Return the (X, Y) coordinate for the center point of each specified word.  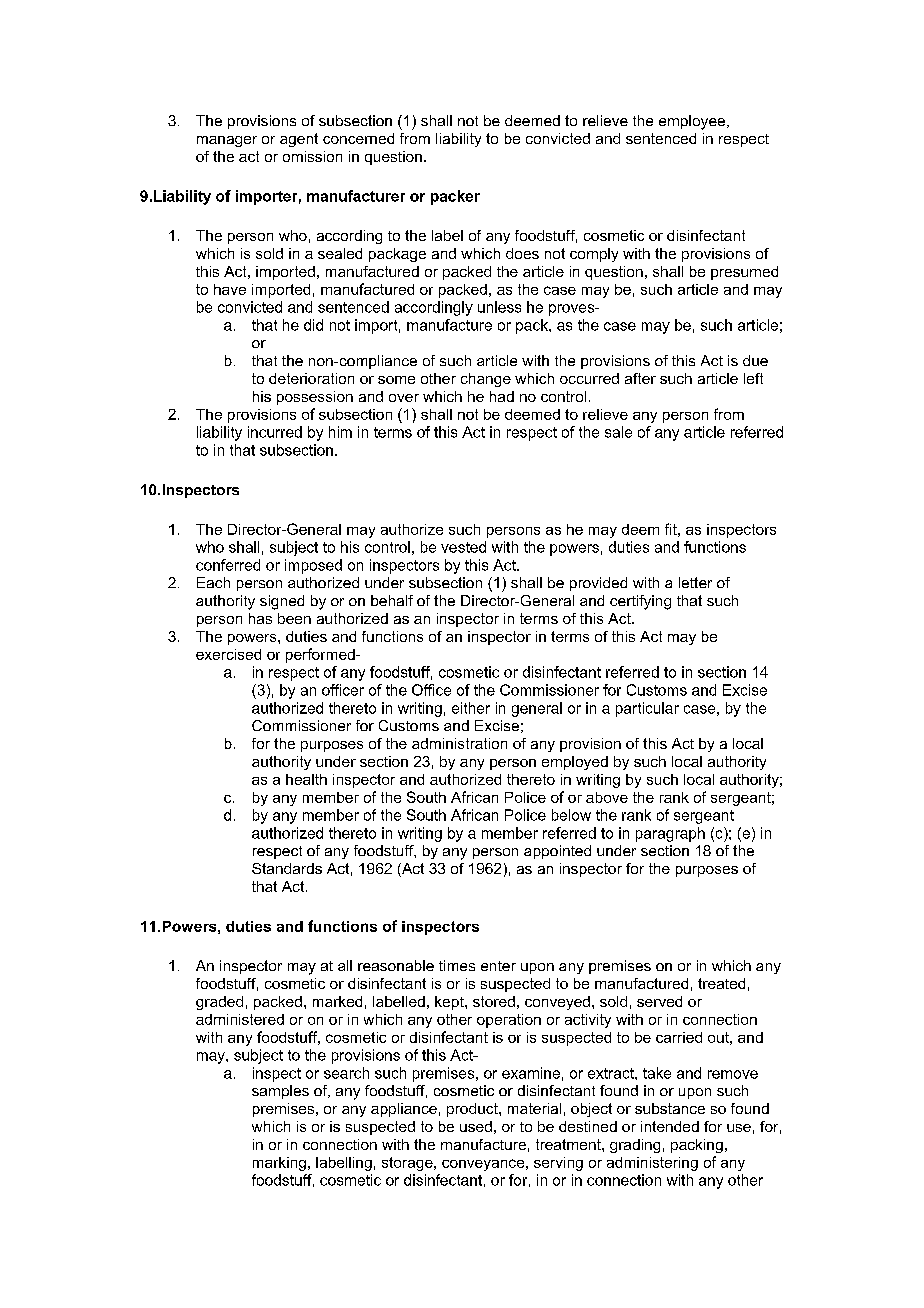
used (476, 1126)
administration (459, 743)
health (306, 779)
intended (670, 1126)
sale (618, 432)
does (522, 253)
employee (693, 122)
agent (299, 140)
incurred (275, 432)
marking (279, 1164)
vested (463, 547)
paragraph (670, 834)
